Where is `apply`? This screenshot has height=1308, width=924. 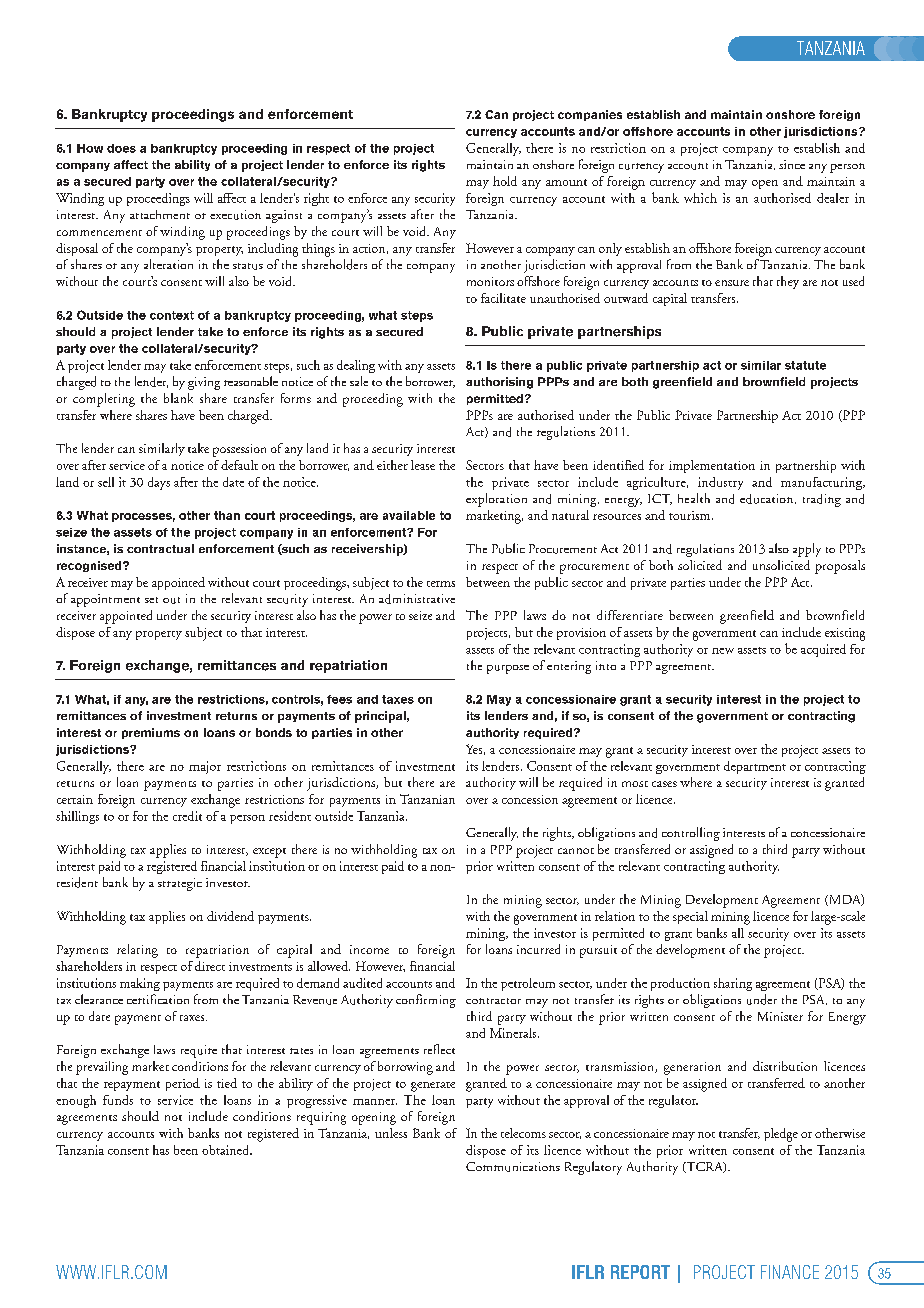 apply is located at coordinates (807, 550).
